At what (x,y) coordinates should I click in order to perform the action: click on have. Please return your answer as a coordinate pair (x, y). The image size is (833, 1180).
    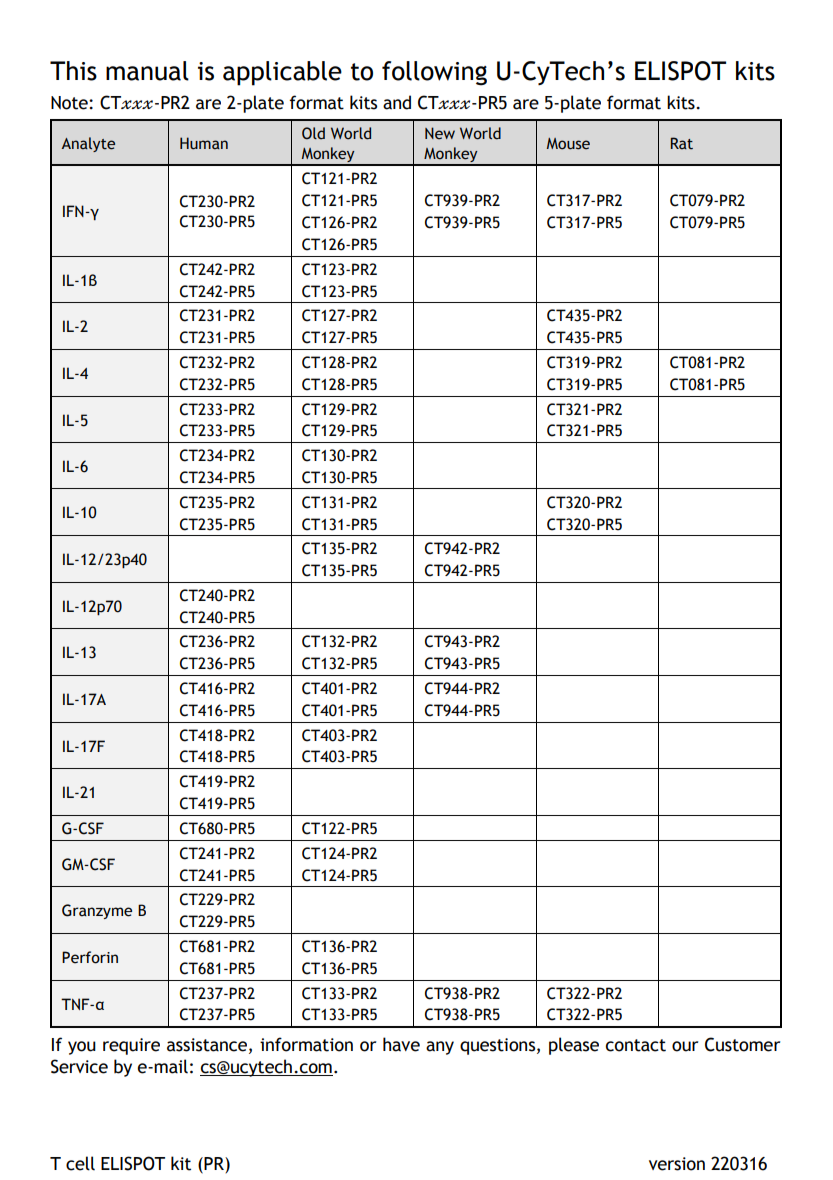
    Looking at the image, I should click on (401, 1044).
